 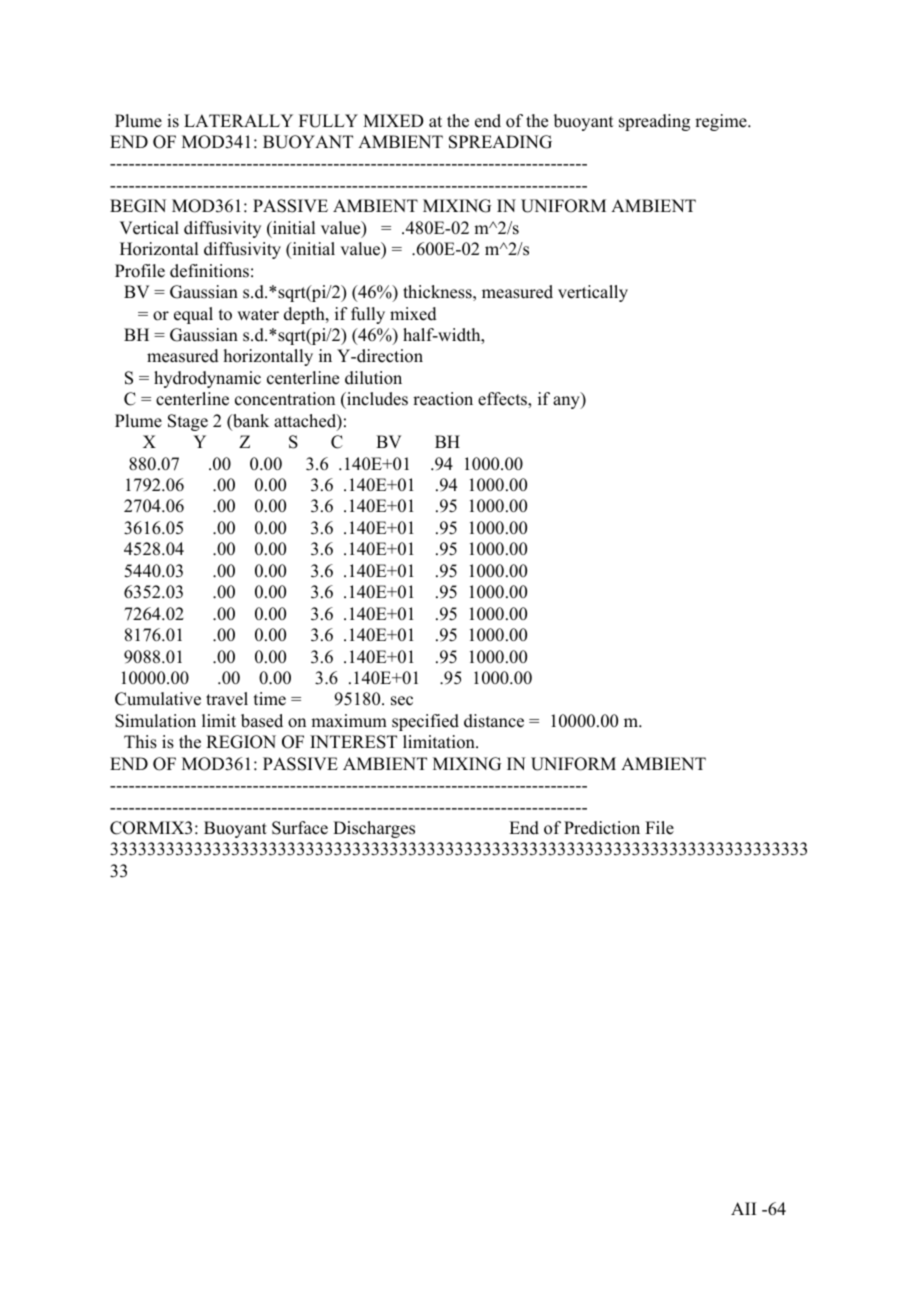 What do you see at coordinates (373, 378) in the screenshot?
I see `dilution` at bounding box center [373, 378].
